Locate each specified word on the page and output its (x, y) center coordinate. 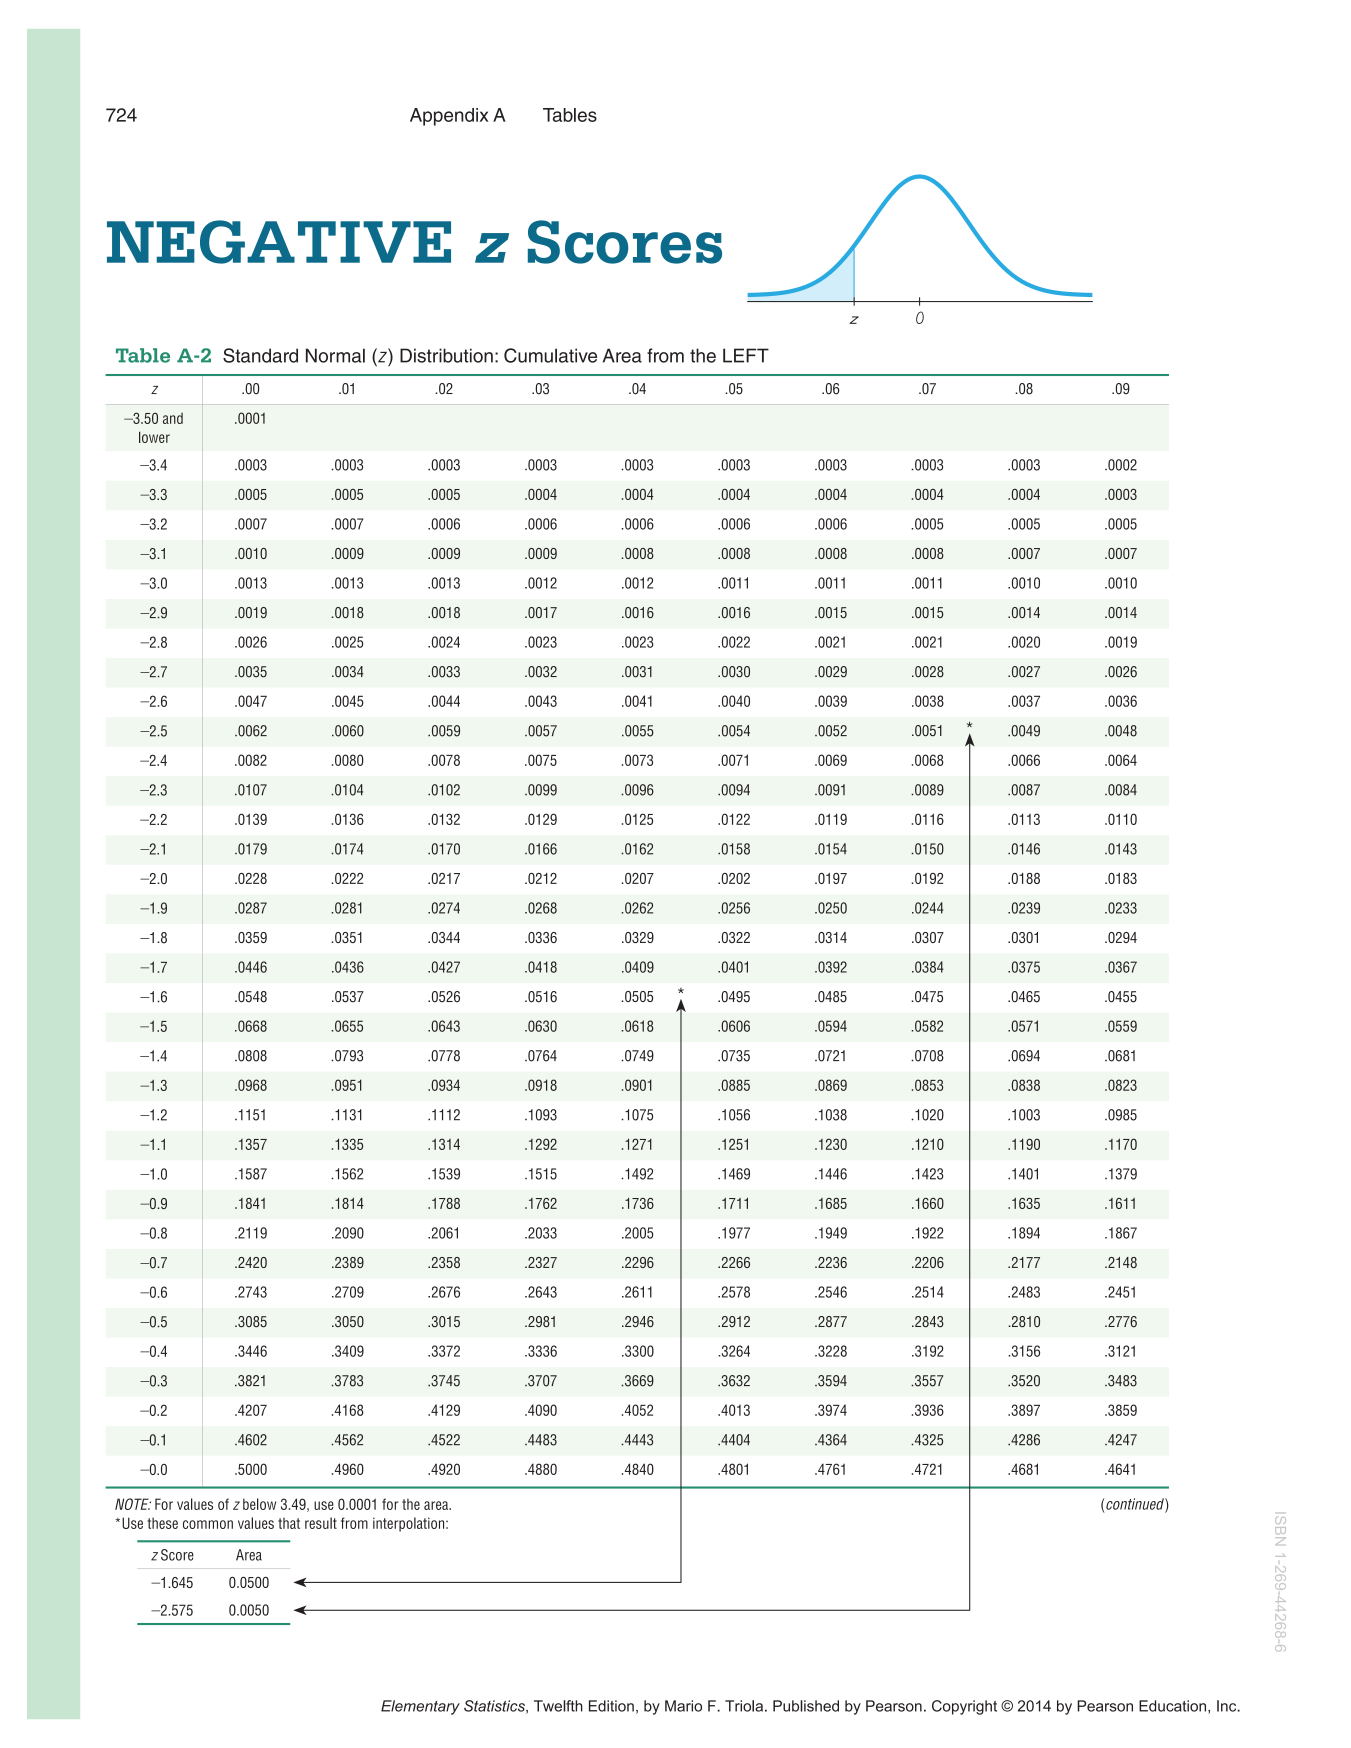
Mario (683, 1706)
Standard (260, 355)
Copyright (964, 1707)
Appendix (449, 117)
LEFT (746, 355)
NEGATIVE (279, 242)
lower (154, 437)
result (321, 1523)
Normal (335, 355)
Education (1174, 1707)
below (259, 1504)
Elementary (420, 1707)
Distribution (446, 355)
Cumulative (550, 355)
